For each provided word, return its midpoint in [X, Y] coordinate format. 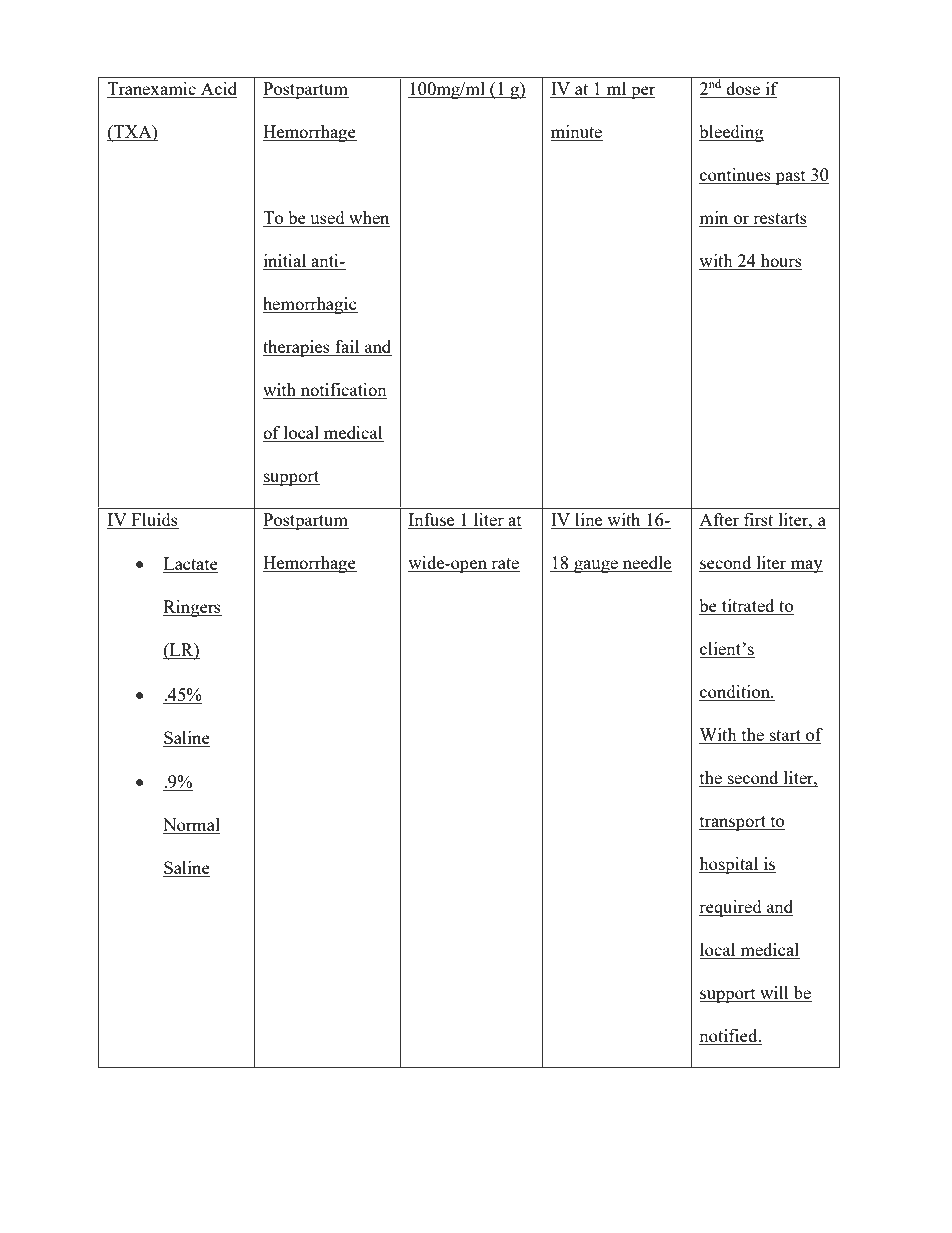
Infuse [432, 521]
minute [577, 133]
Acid [218, 90]
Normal [191, 824]
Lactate [190, 565]
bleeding [731, 133]
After [720, 521]
